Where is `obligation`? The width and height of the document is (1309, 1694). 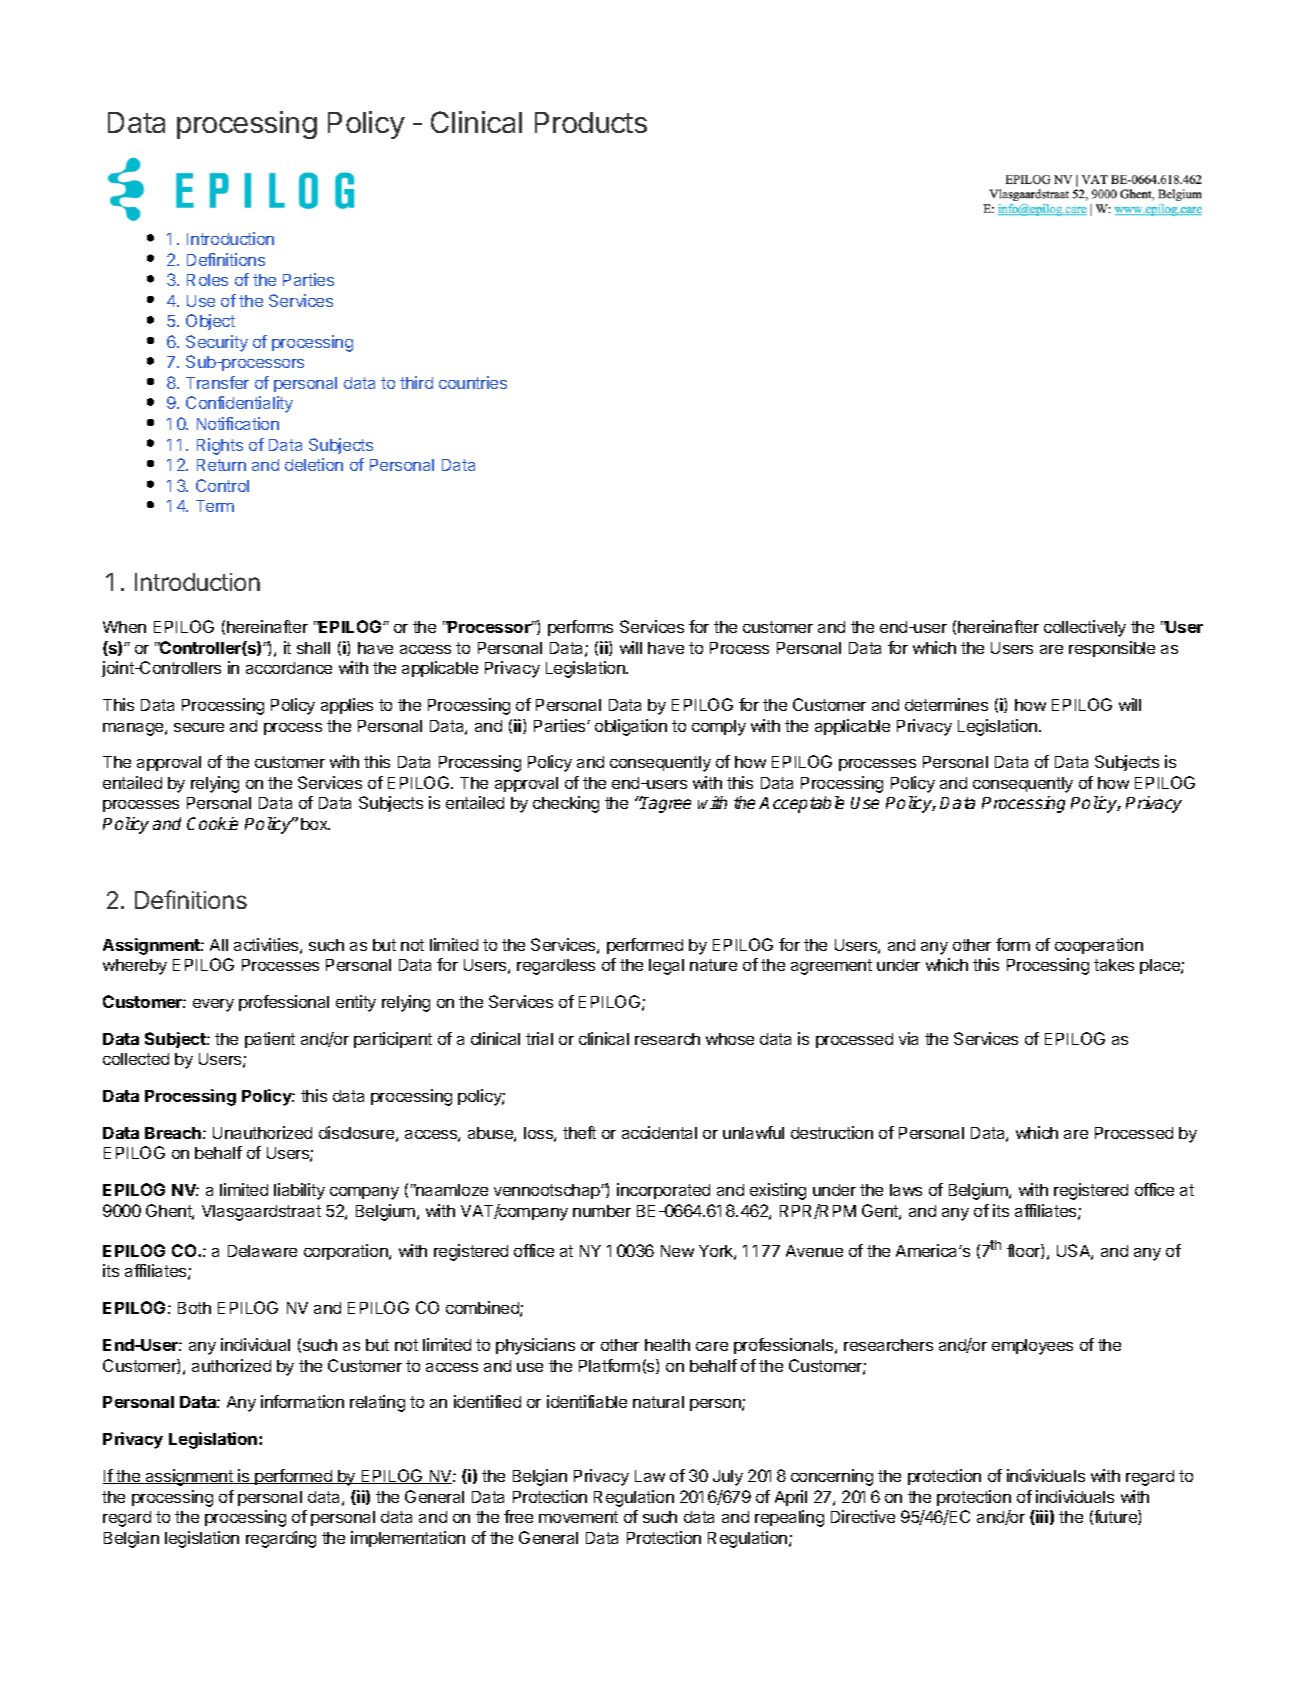 obligation is located at coordinates (631, 727).
